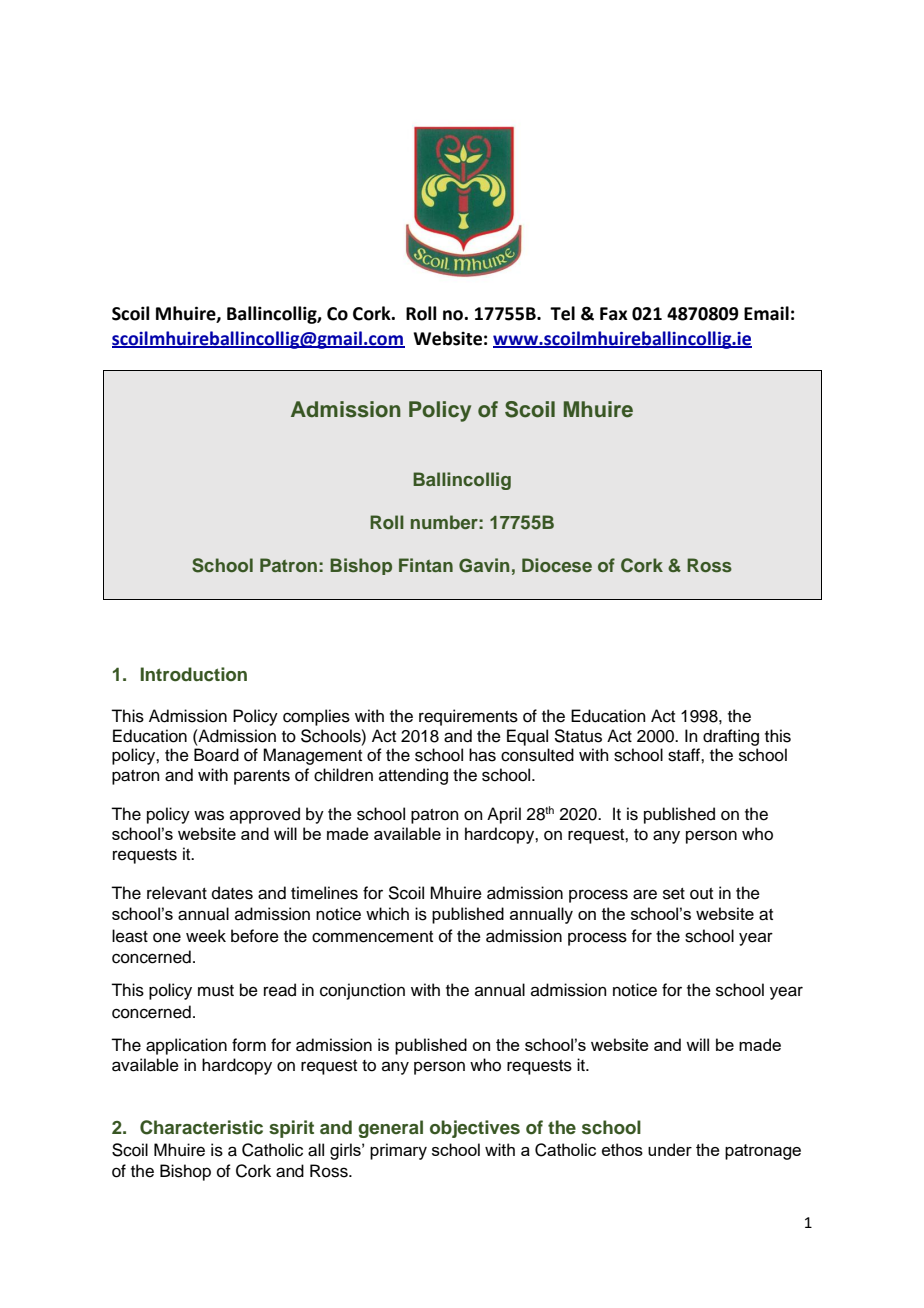 Image resolution: width=924 pixels, height=1308 pixels. What do you see at coordinates (562, 313) in the screenshot?
I see `Tel` at bounding box center [562, 313].
